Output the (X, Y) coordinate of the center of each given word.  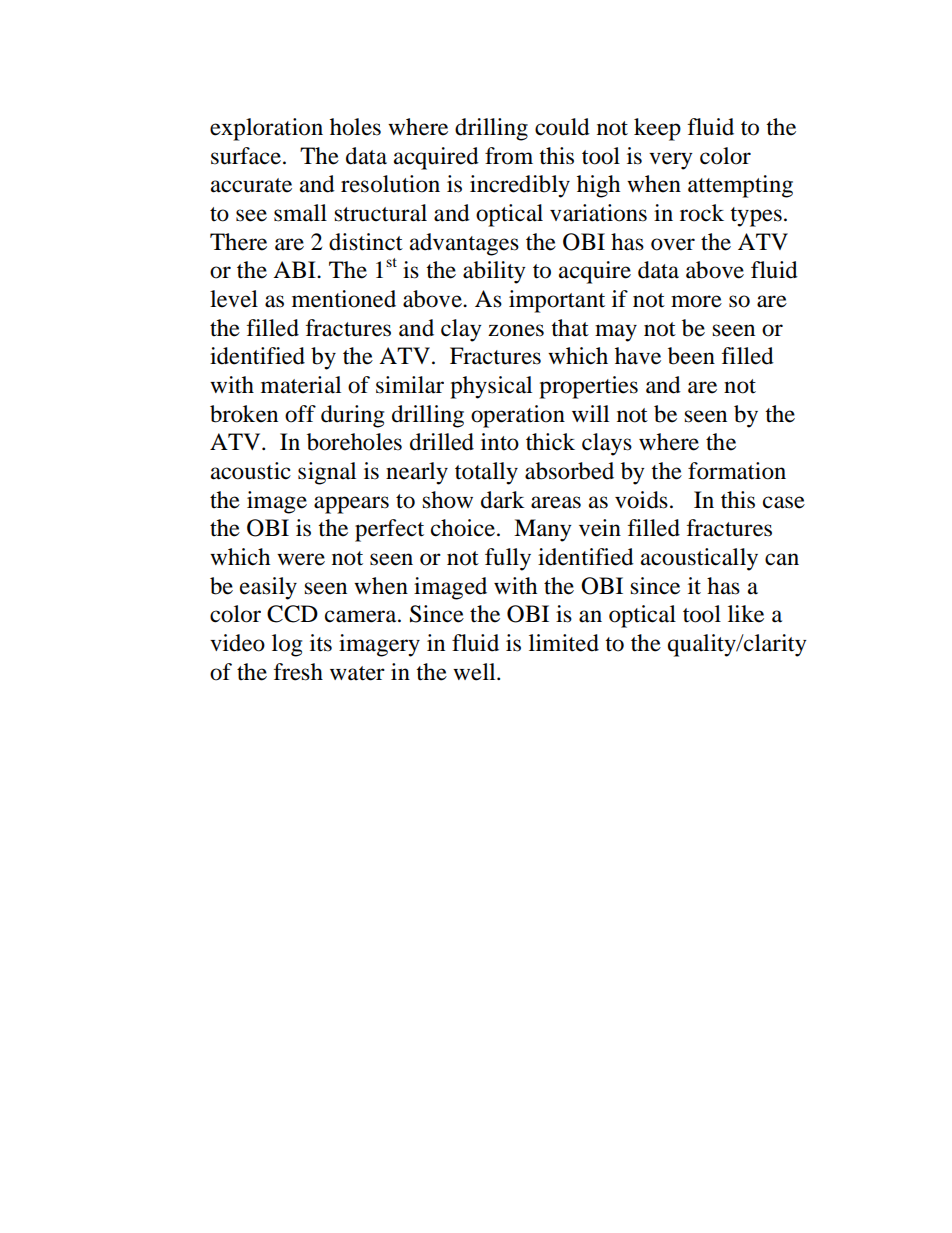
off (300, 414)
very (671, 161)
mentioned (344, 299)
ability (494, 272)
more (696, 301)
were (301, 559)
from (509, 156)
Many (543, 530)
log (287, 645)
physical (491, 387)
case (784, 502)
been (691, 356)
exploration (266, 129)
